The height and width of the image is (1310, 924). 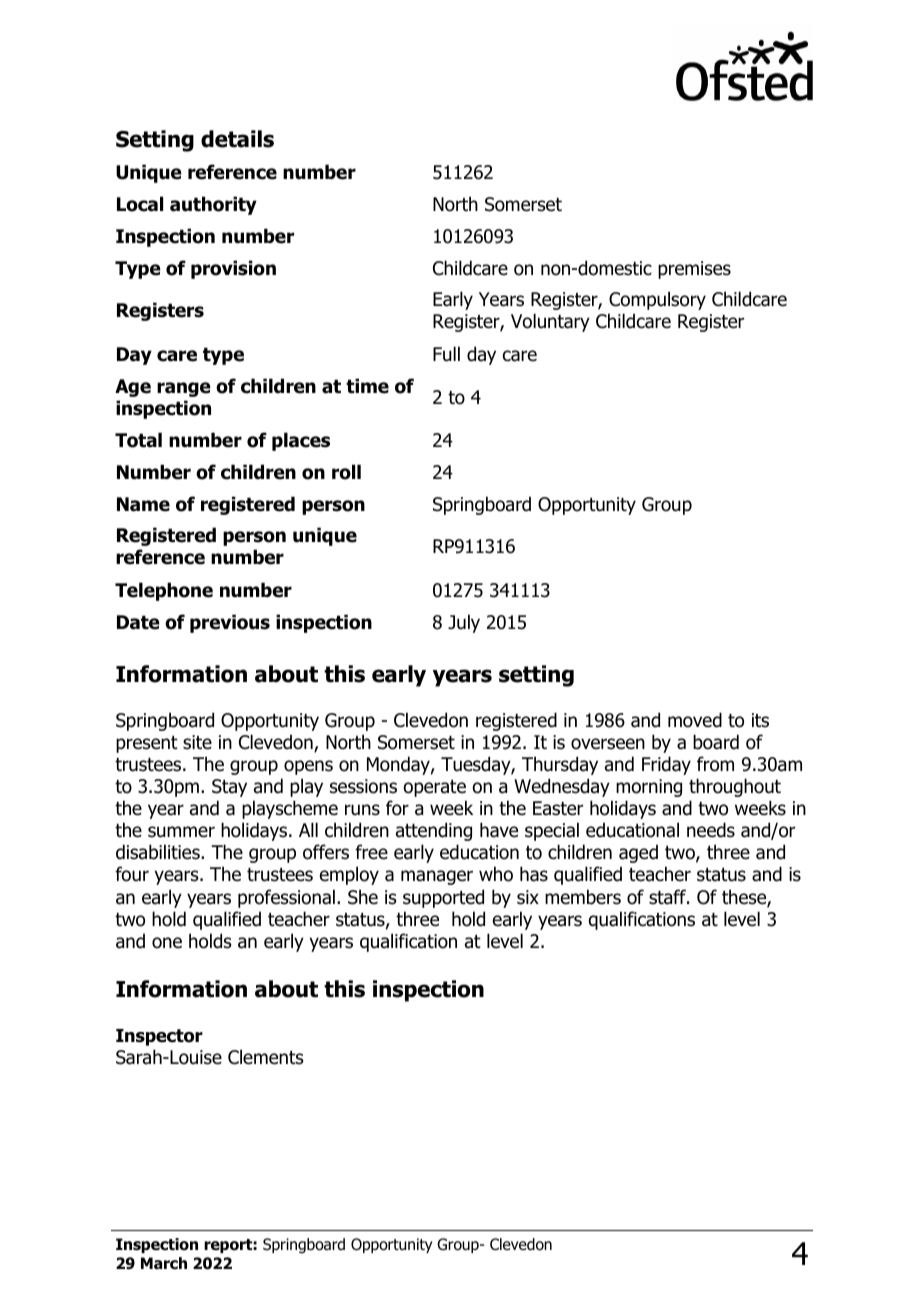 I want to click on premises, so click(x=694, y=270).
